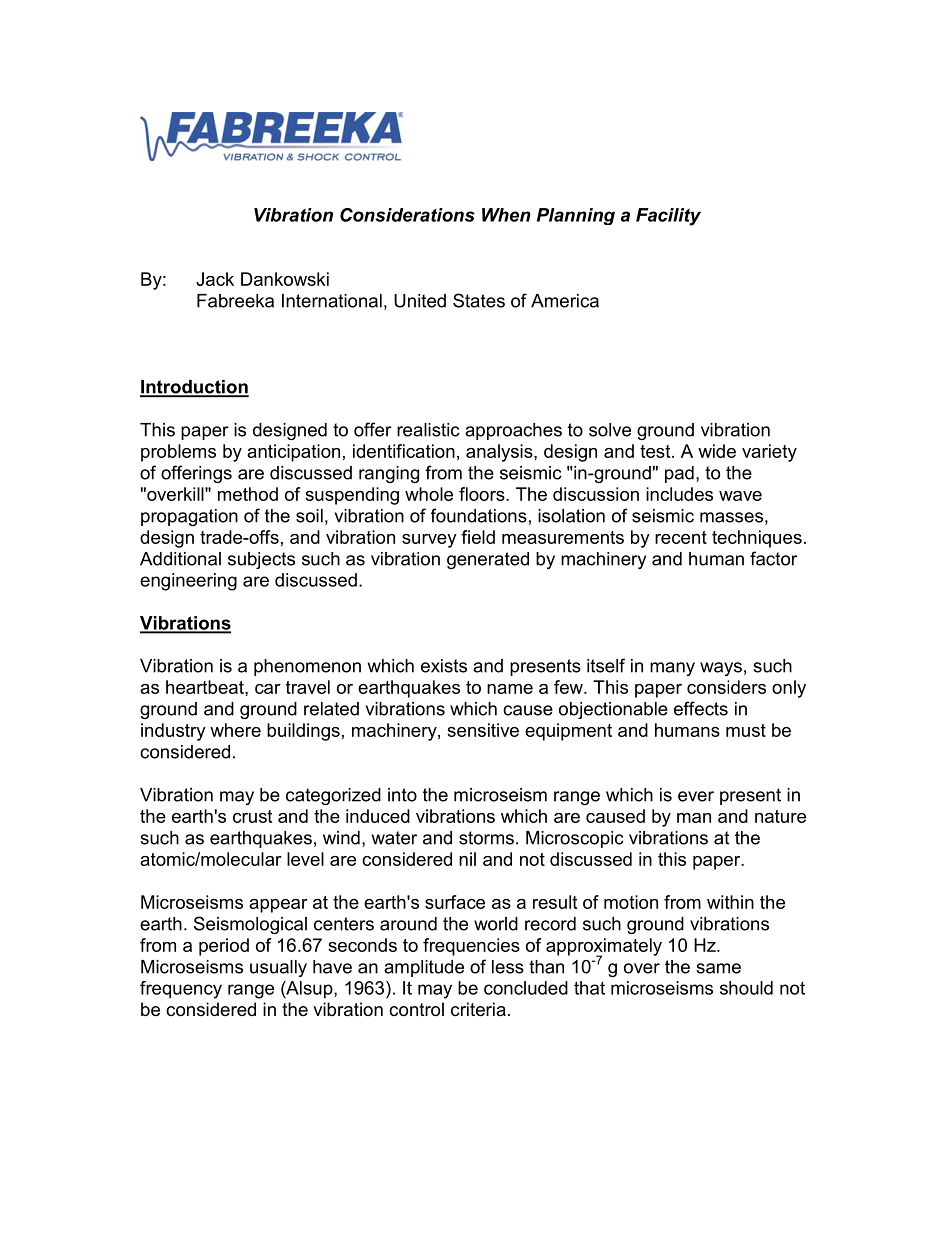 Image resolution: width=952 pixels, height=1233 pixels. Describe the element at coordinates (252, 816) in the page. I see `crust` at that location.
